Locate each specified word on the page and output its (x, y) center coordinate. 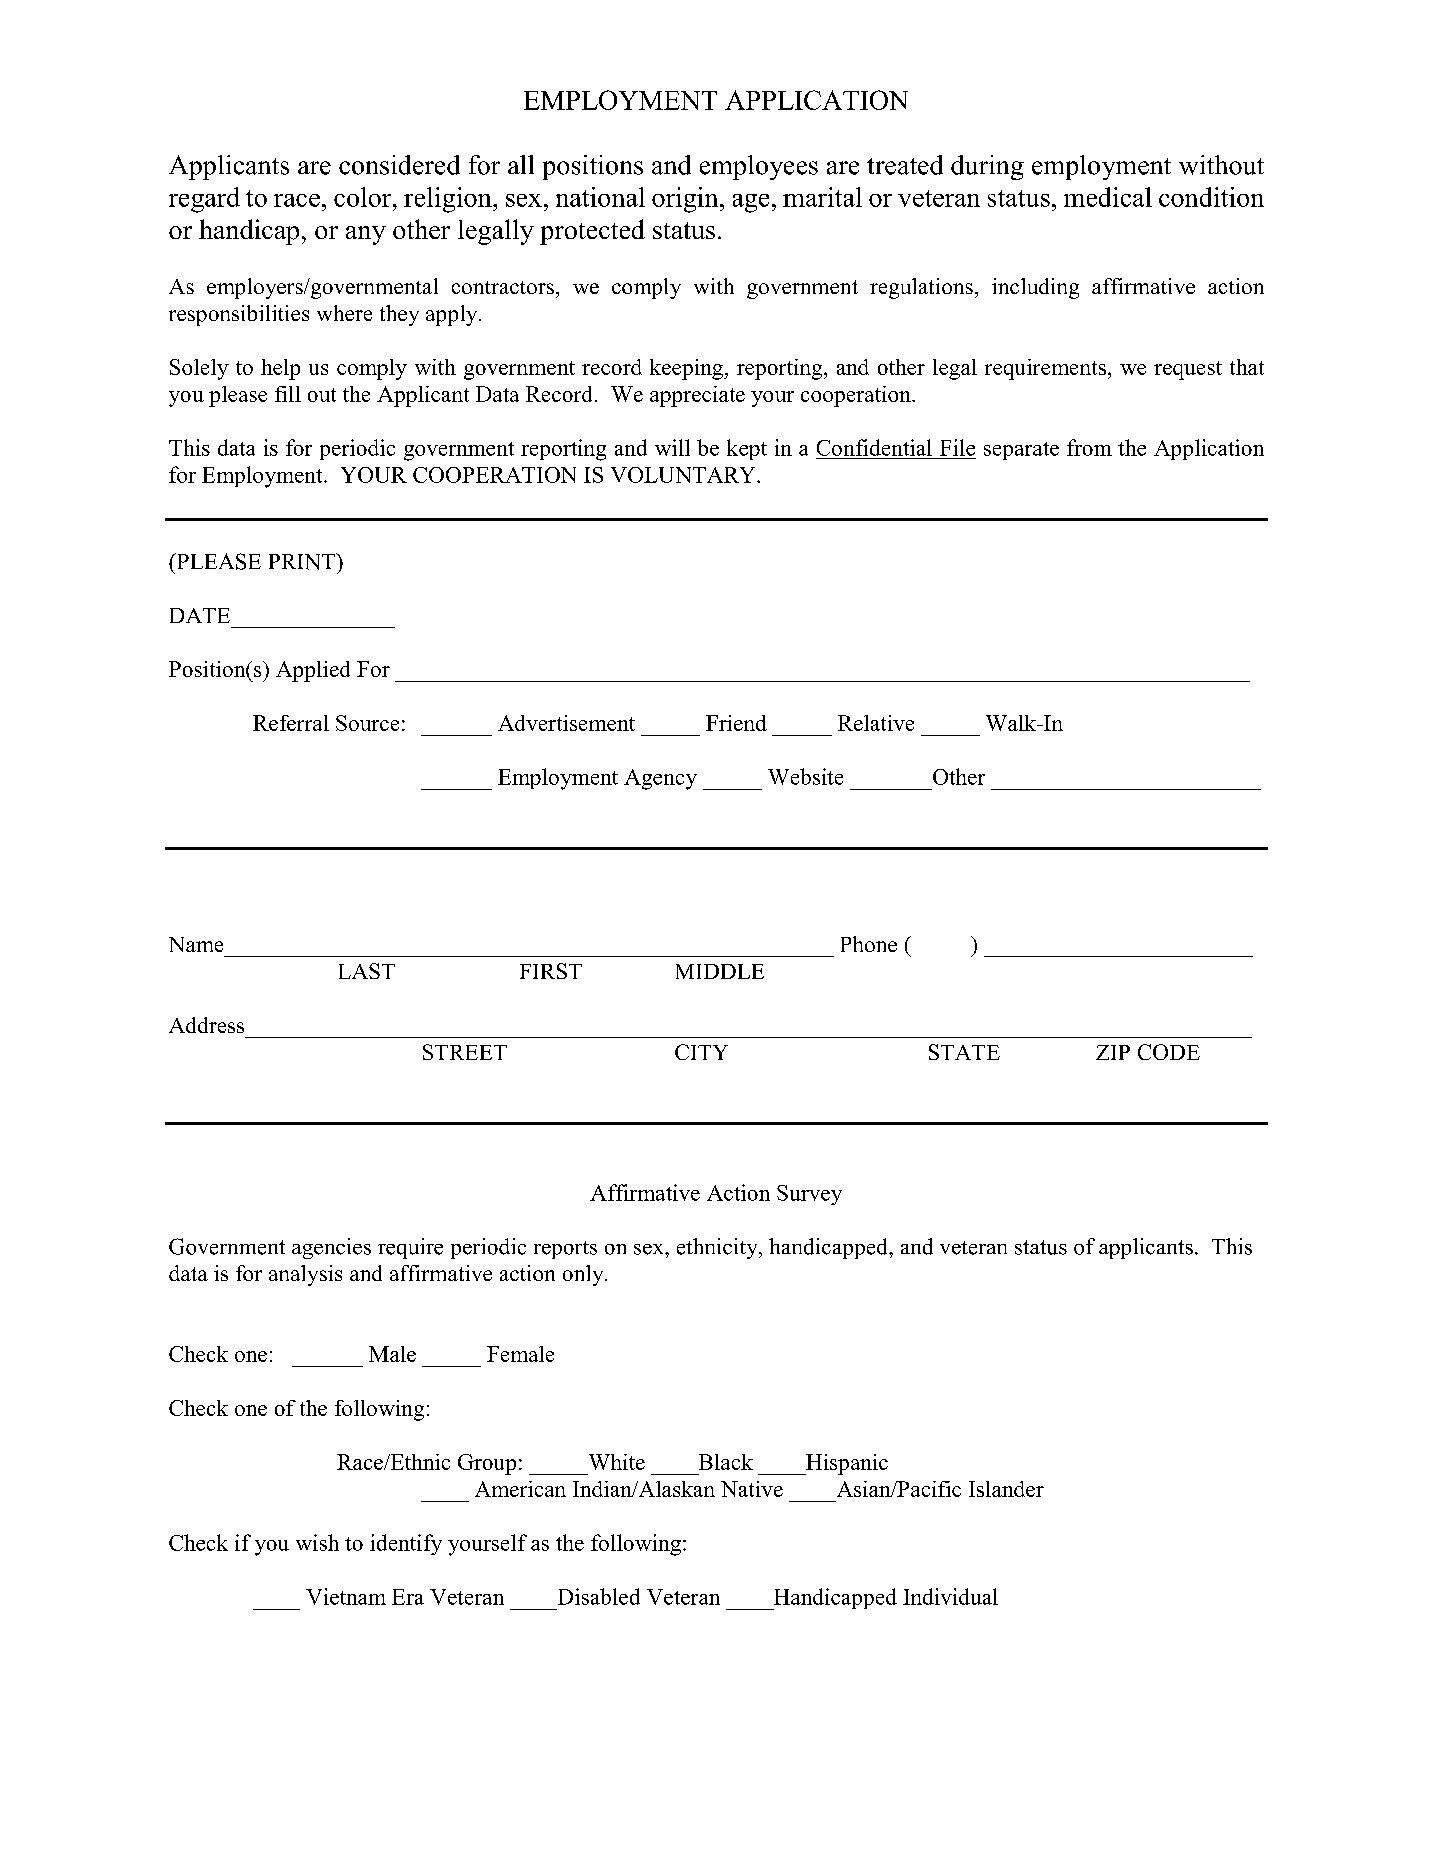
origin (686, 200)
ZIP (1113, 1052)
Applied (313, 671)
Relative (876, 723)
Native (752, 1489)
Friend (736, 723)
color (364, 197)
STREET (465, 1052)
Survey (809, 1195)
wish (317, 1542)
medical (1108, 197)
